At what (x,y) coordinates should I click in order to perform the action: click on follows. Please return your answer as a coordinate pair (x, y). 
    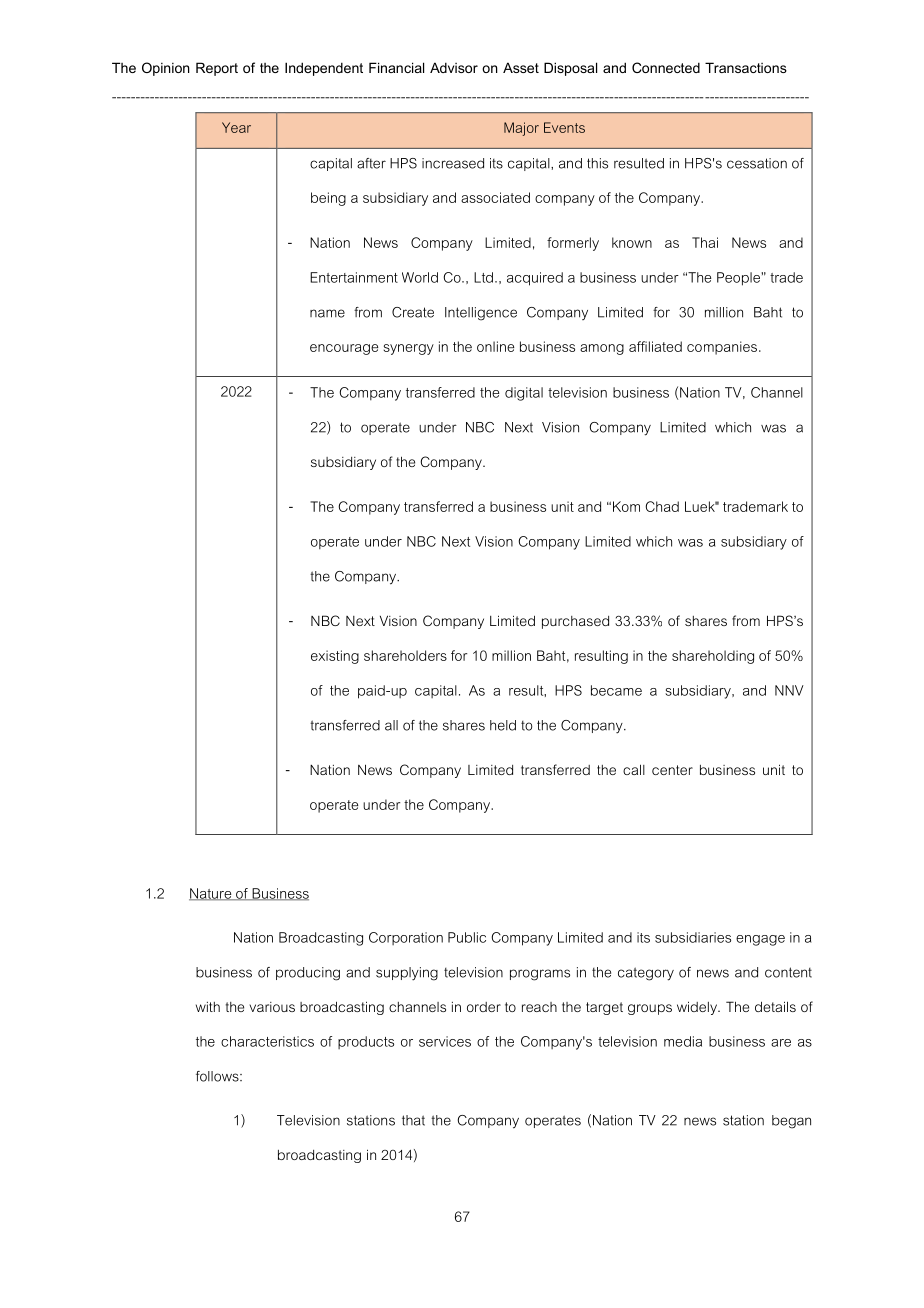
    Looking at the image, I should click on (218, 1076).
